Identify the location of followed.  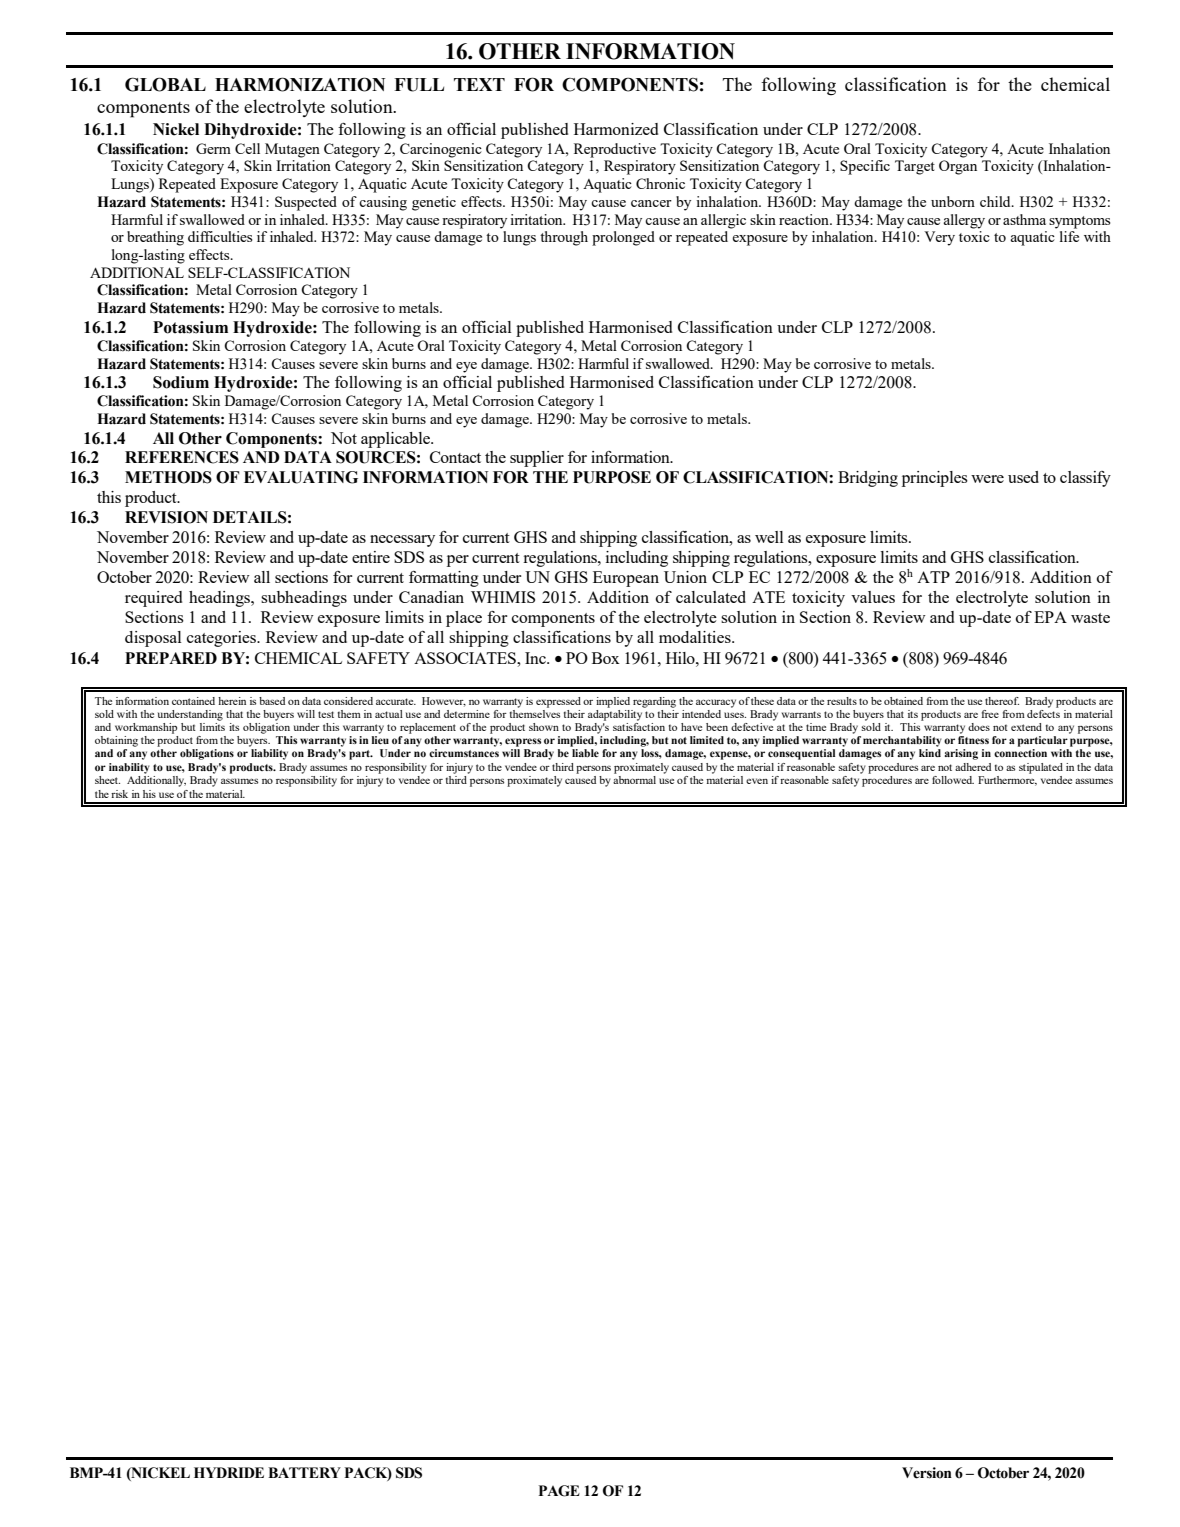
(953, 780).
